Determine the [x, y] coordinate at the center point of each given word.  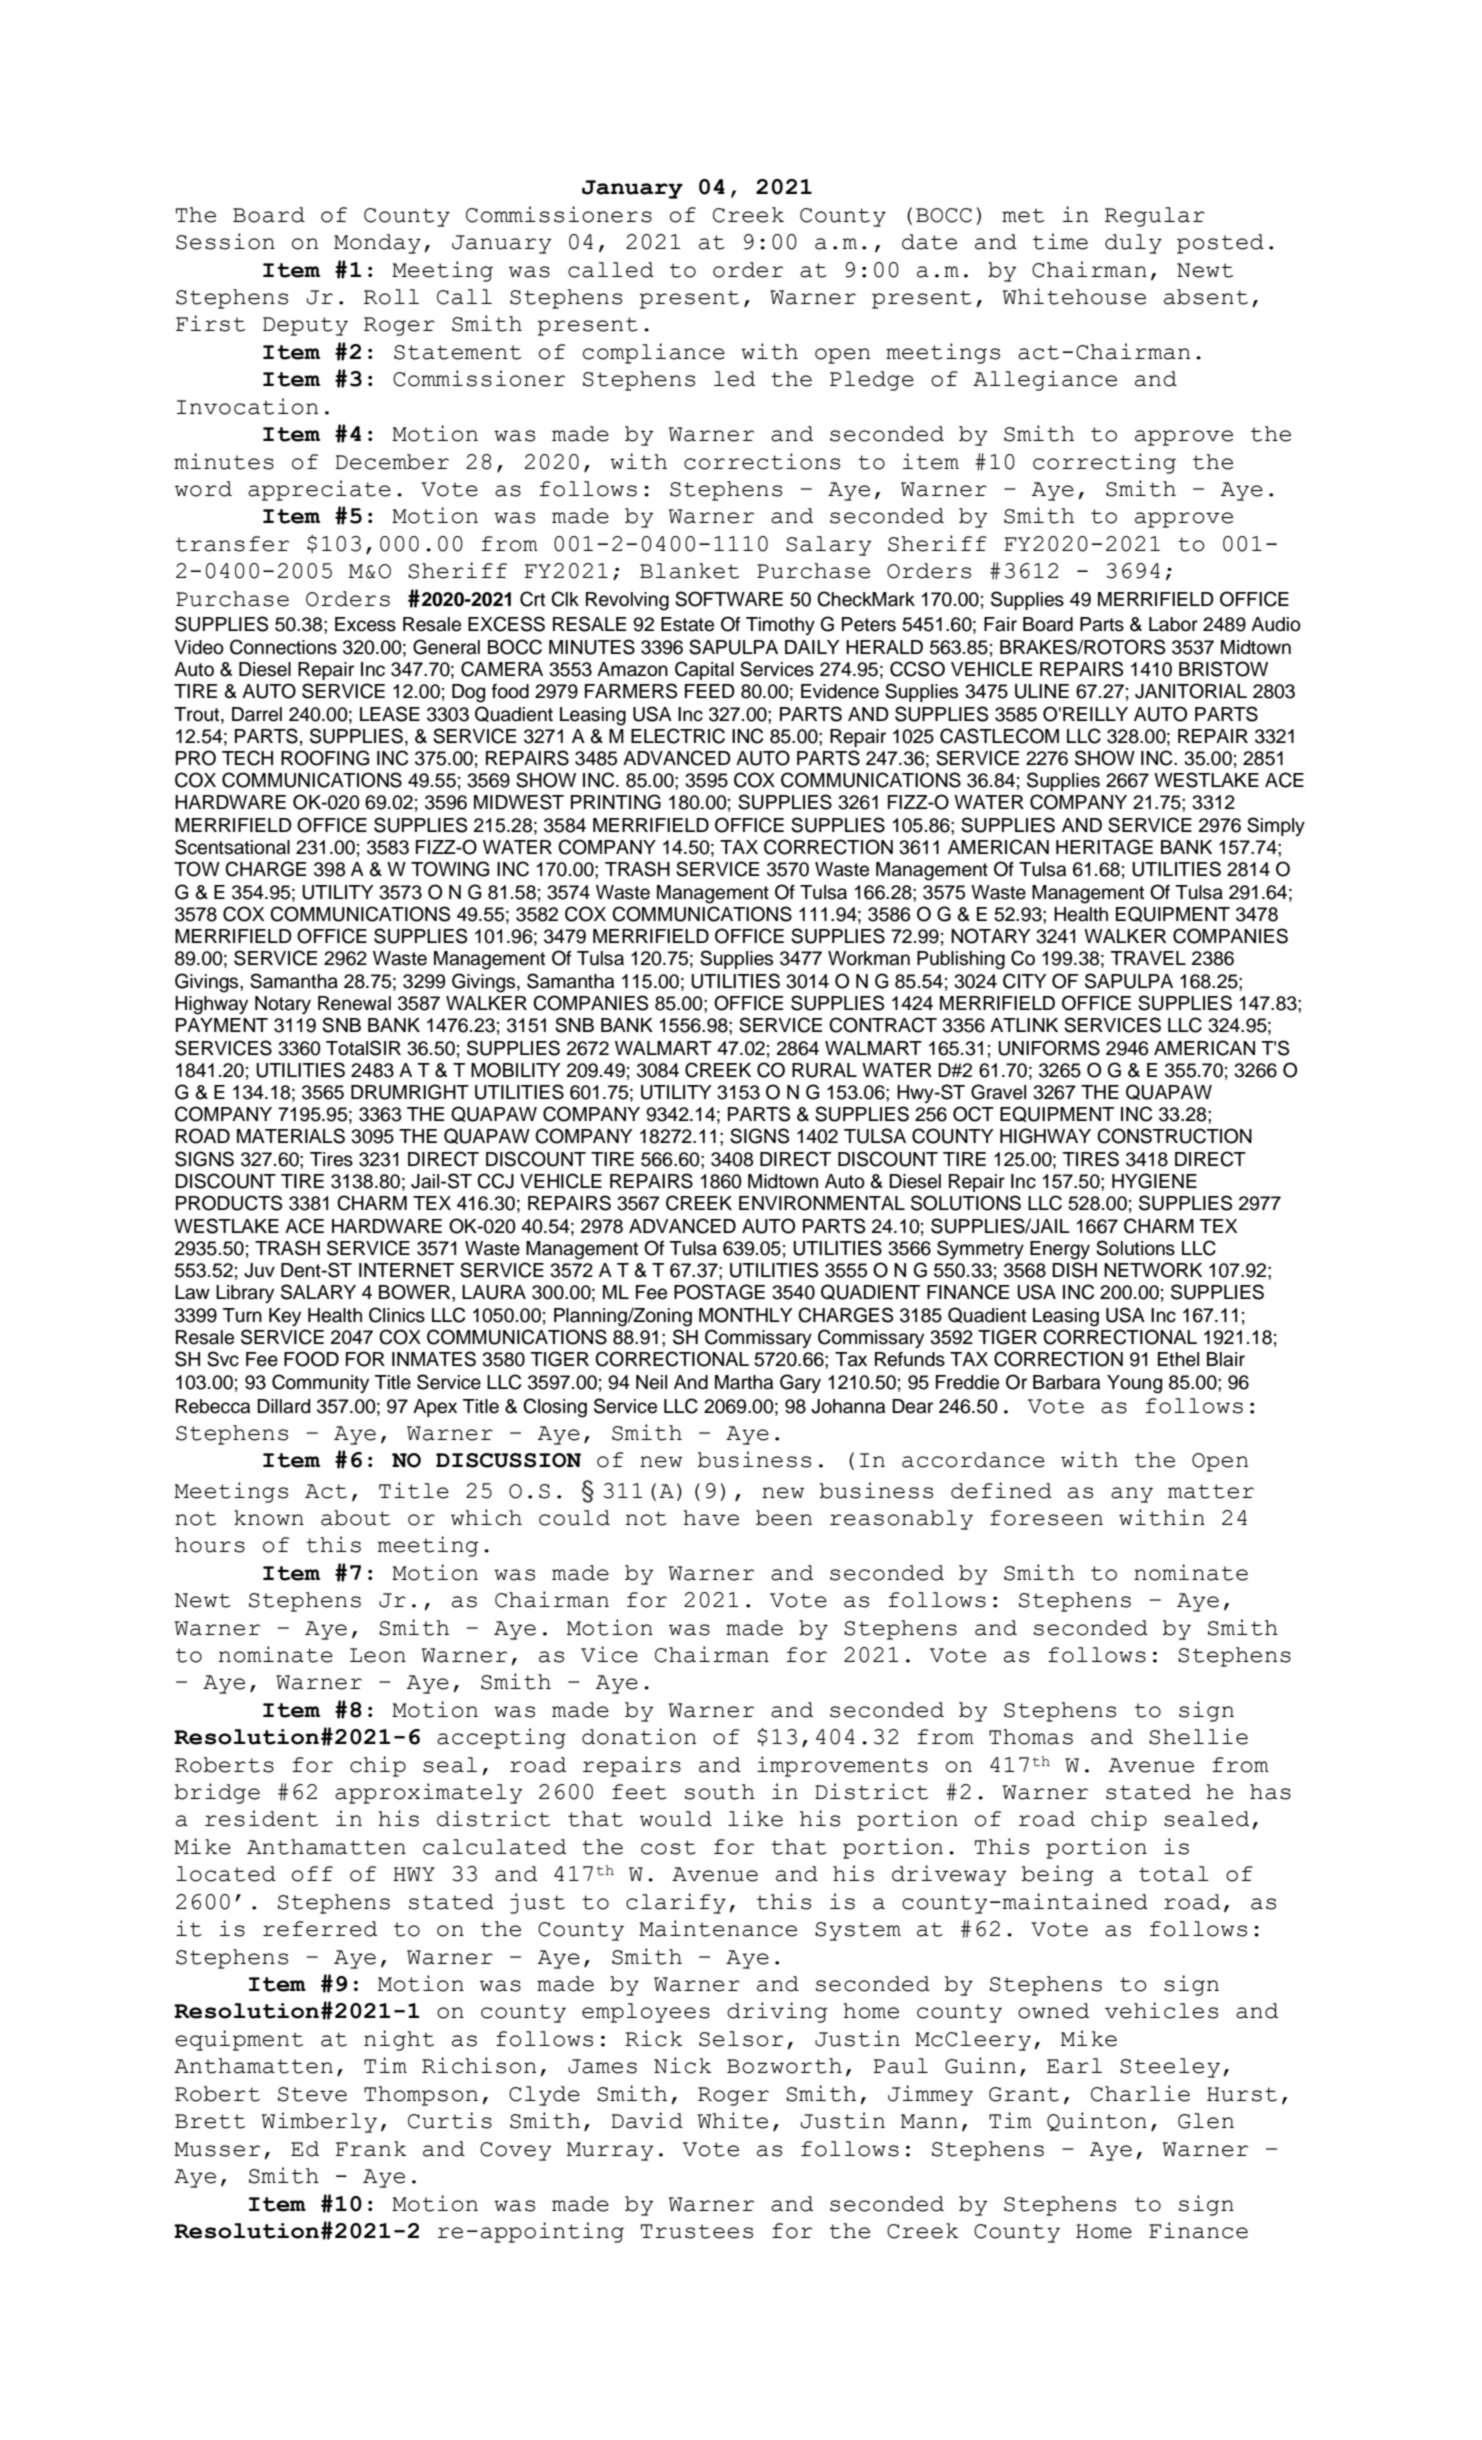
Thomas [1031, 1737]
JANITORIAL [1191, 691]
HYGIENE [1154, 1181]
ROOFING [325, 758]
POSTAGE [719, 1292]
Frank [371, 2149]
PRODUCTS [229, 1203]
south [720, 1792]
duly [1133, 244]
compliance [654, 353]
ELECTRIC [678, 736]
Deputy [305, 326]
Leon [378, 1655]
